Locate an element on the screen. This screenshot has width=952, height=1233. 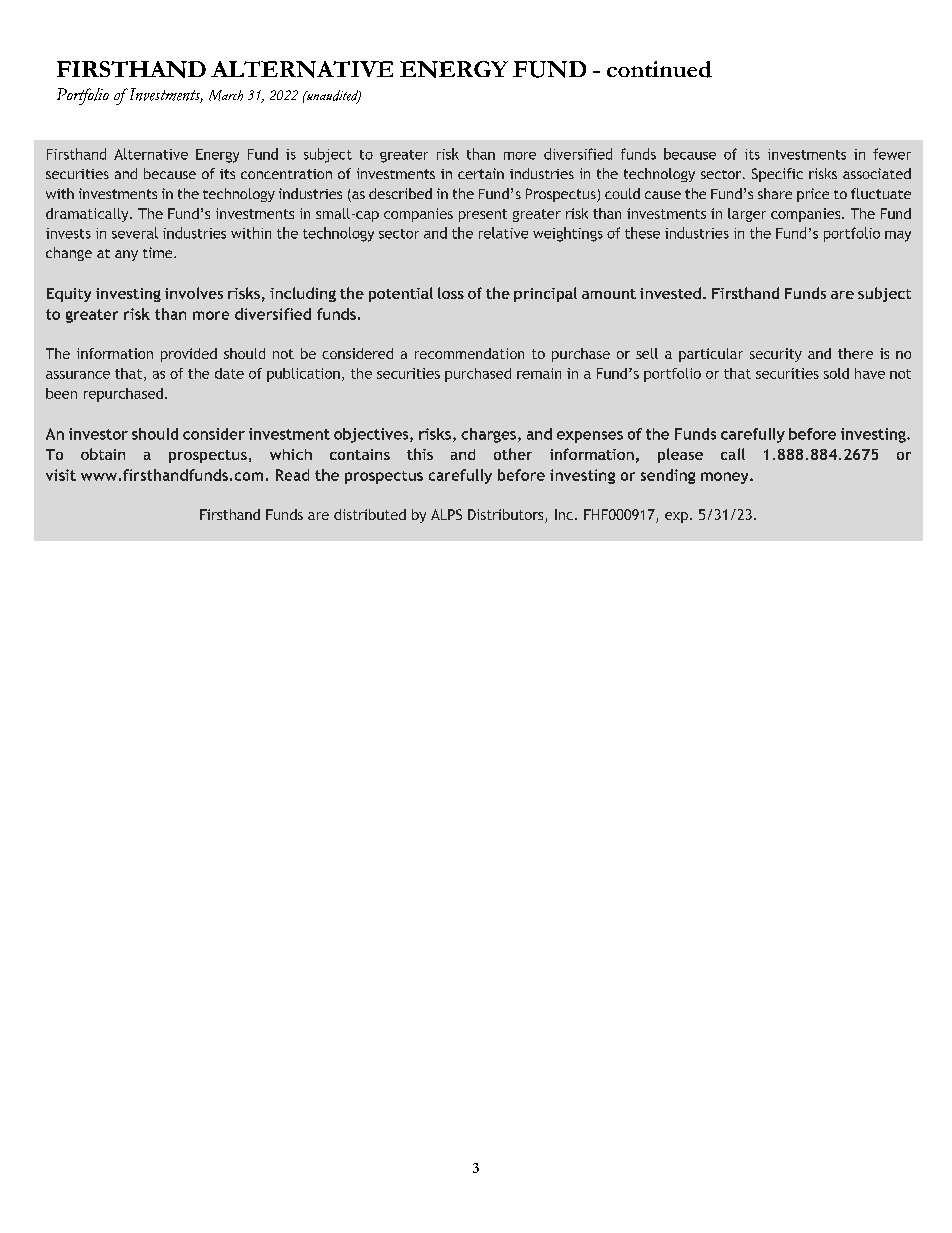
invested is located at coordinates (670, 293).
